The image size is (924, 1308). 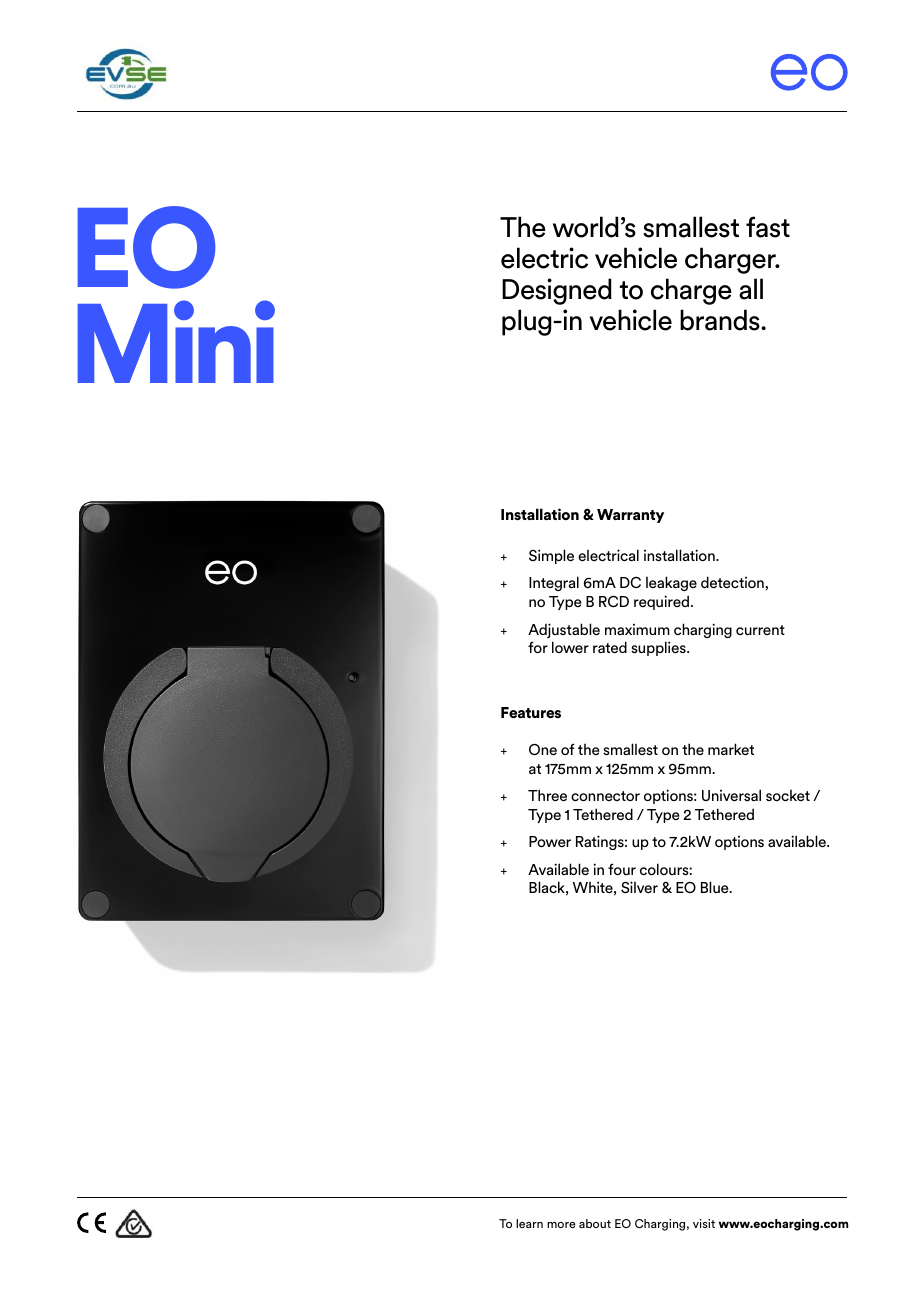 I want to click on Features, so click(x=531, y=713).
